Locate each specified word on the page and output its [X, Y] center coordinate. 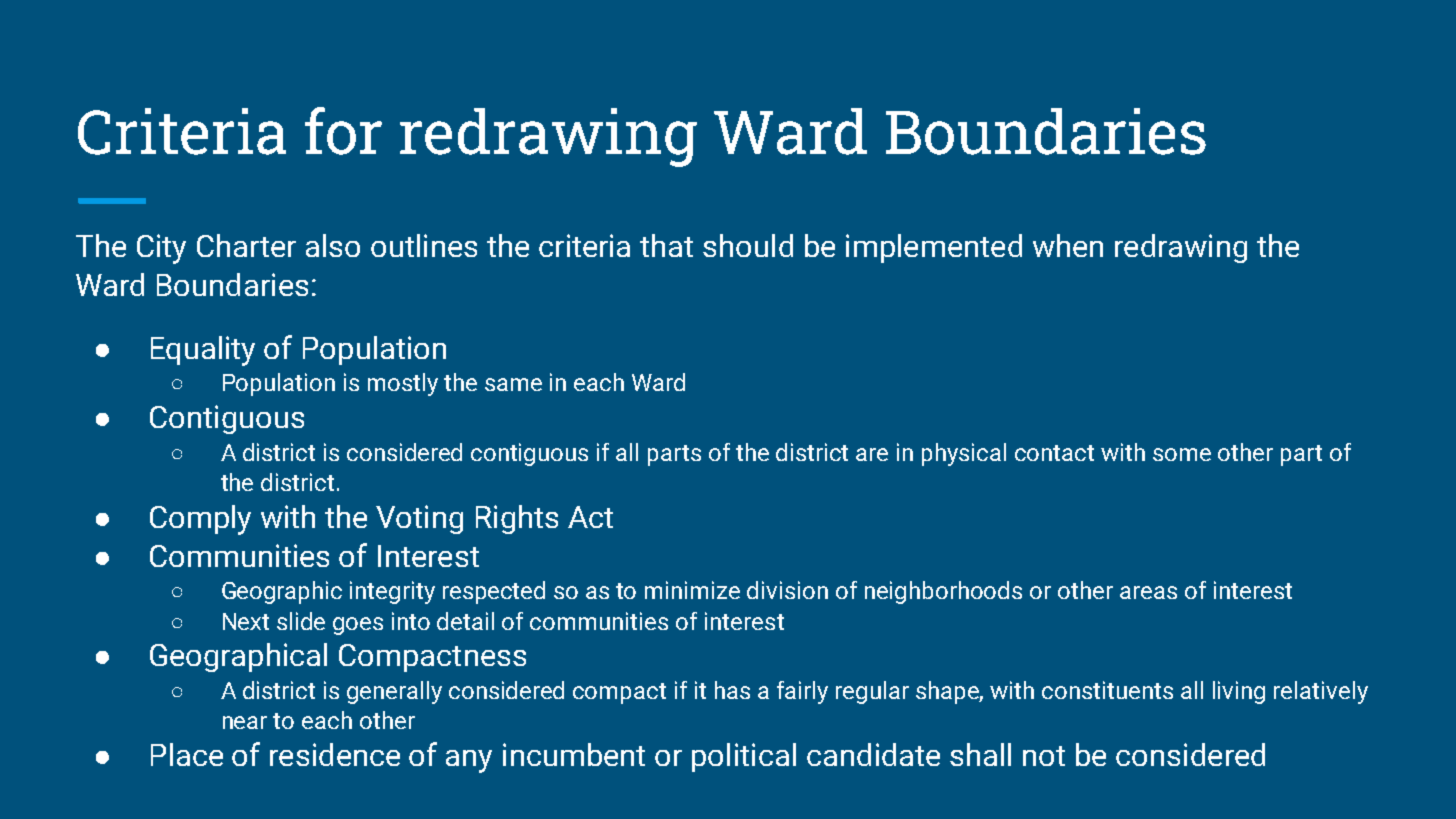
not [1044, 756]
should [748, 245]
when [1068, 245]
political [744, 757]
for [343, 131]
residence [335, 754]
